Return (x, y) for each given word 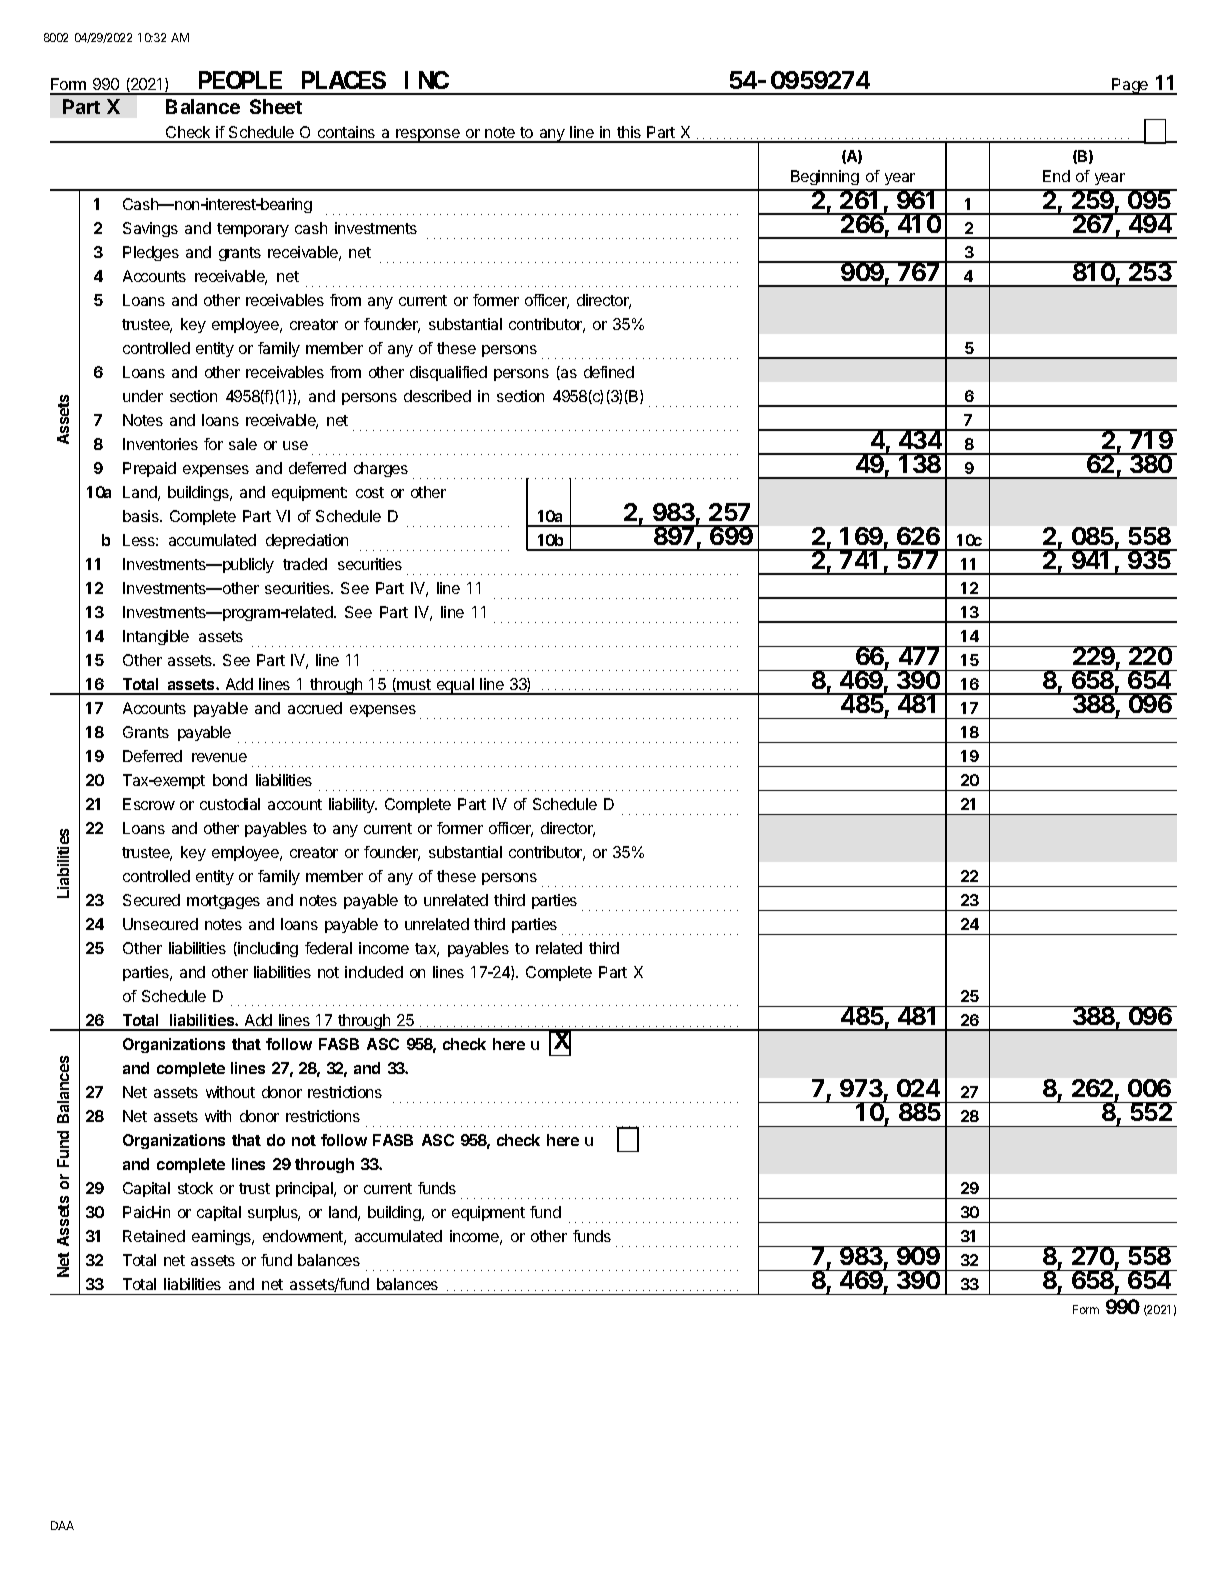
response (428, 136)
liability (353, 805)
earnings (222, 1237)
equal (455, 686)
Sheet (276, 106)
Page (1130, 86)
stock (195, 1188)
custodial (230, 804)
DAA (62, 1525)
